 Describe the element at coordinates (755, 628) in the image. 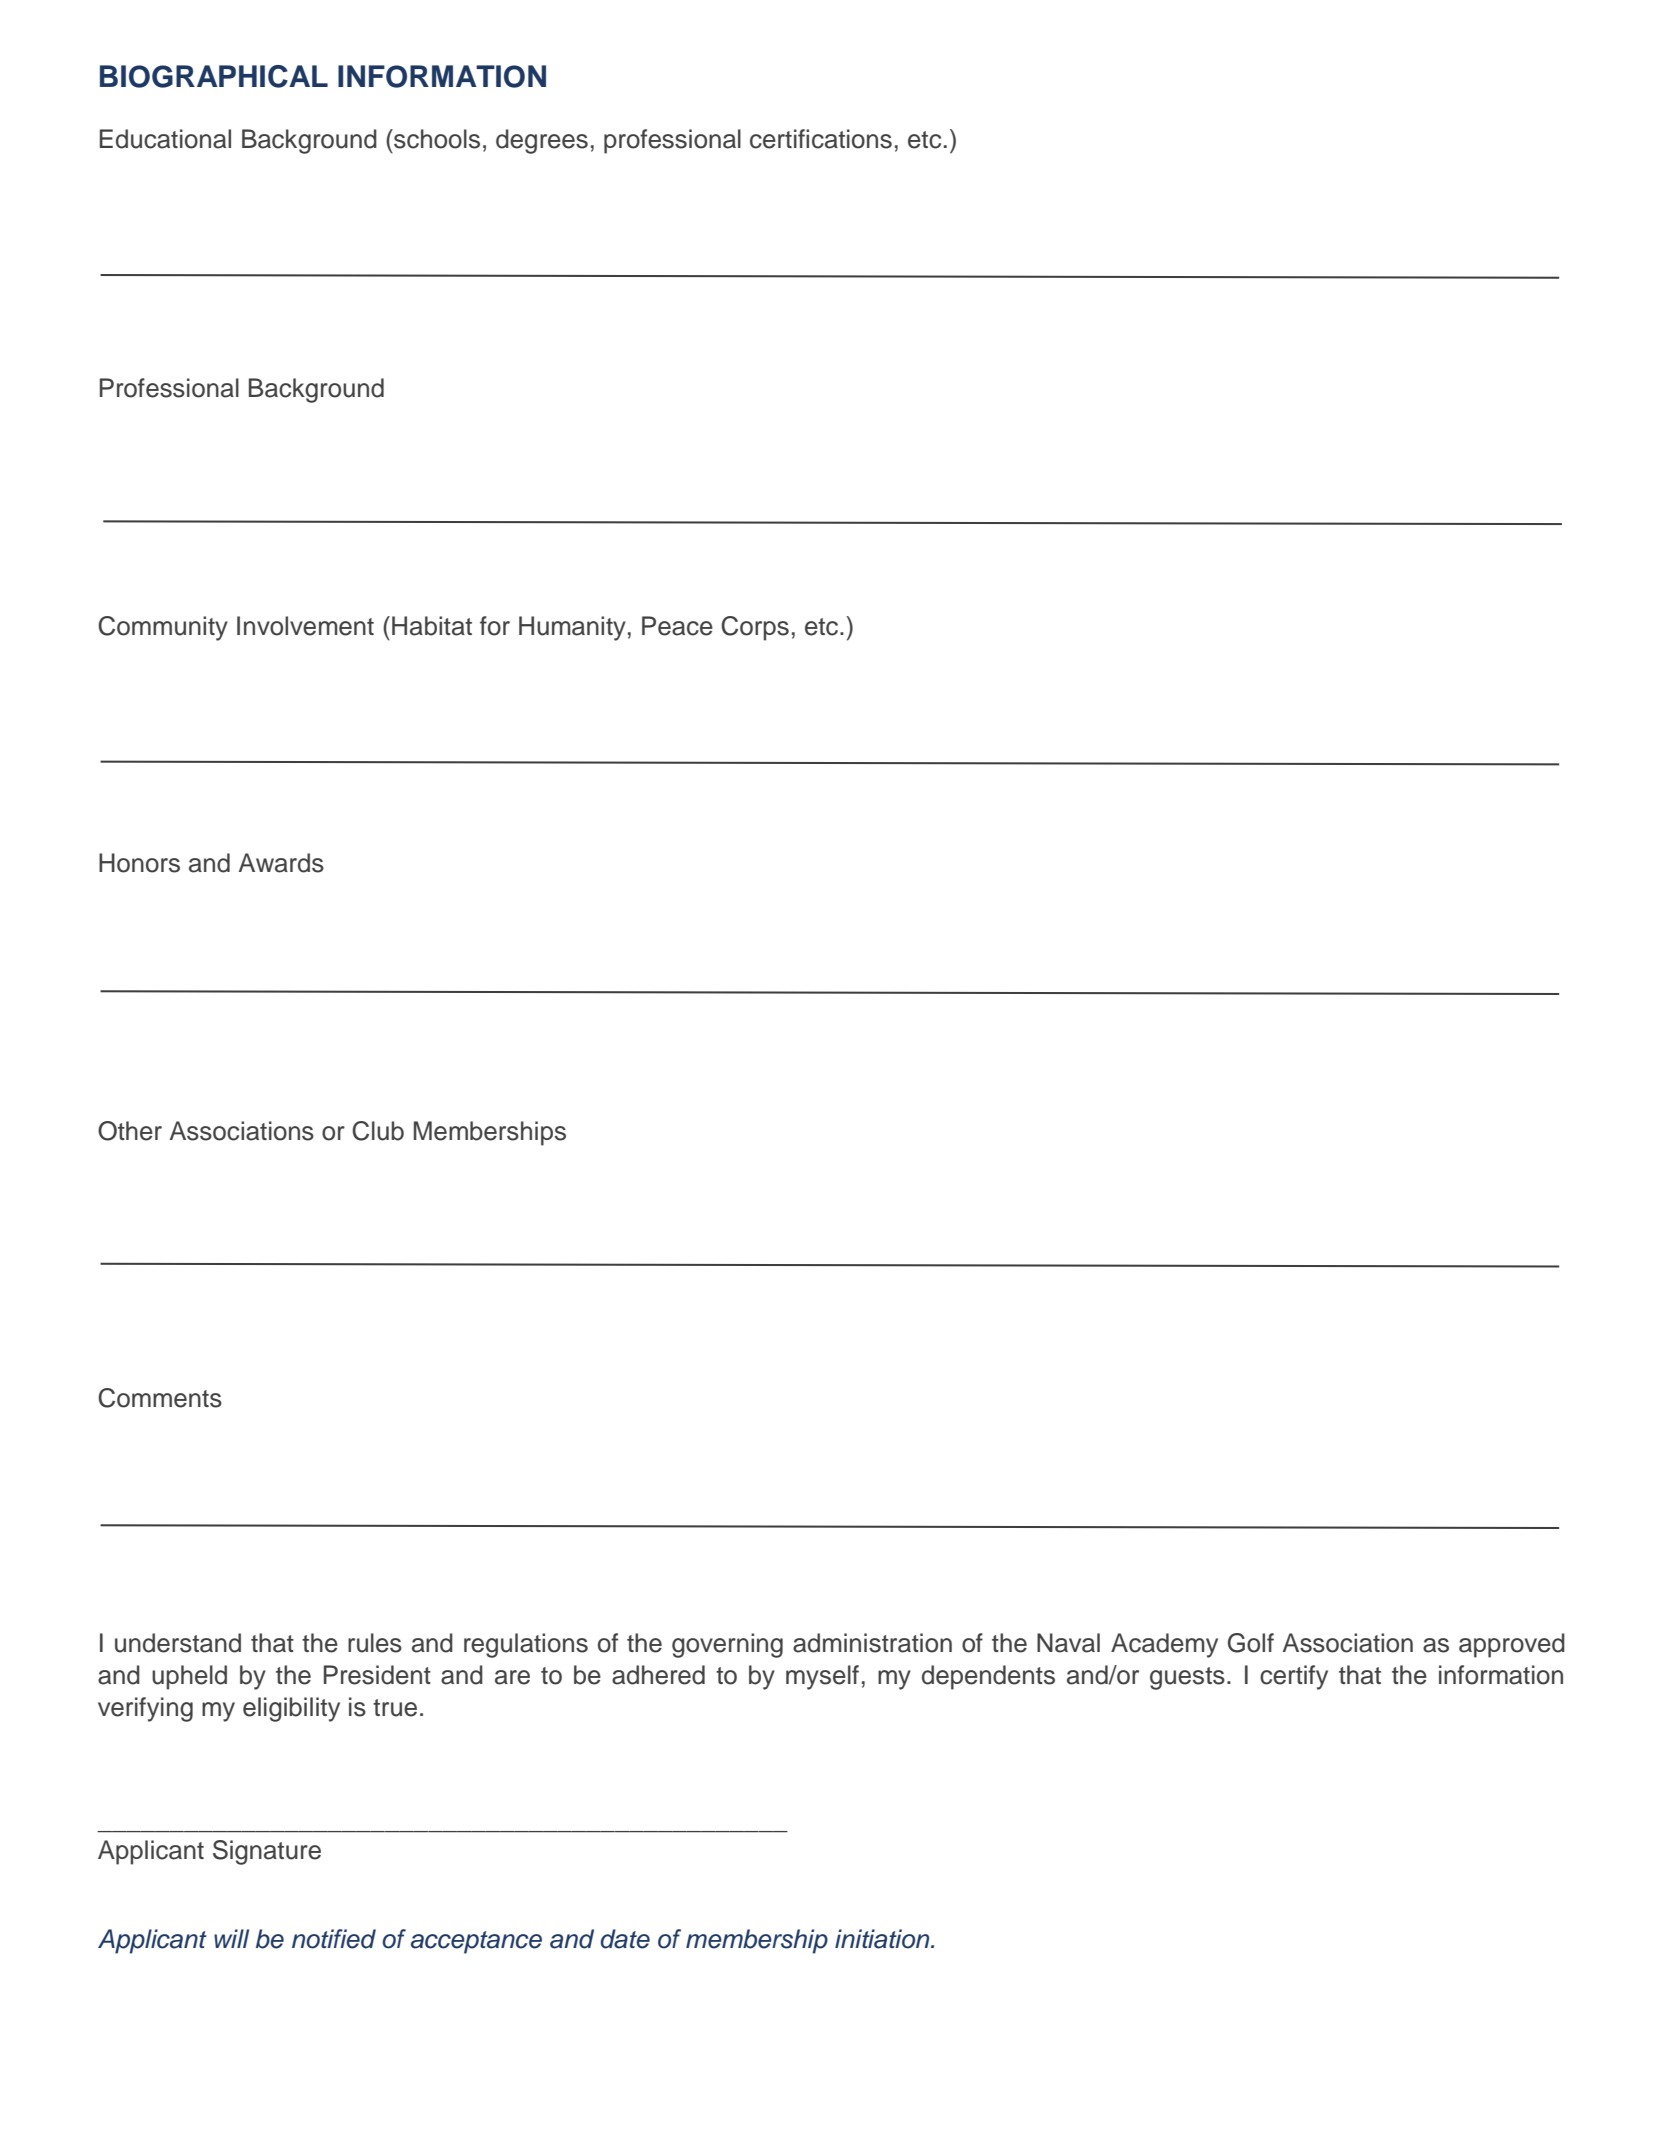

I see `Corps` at that location.
